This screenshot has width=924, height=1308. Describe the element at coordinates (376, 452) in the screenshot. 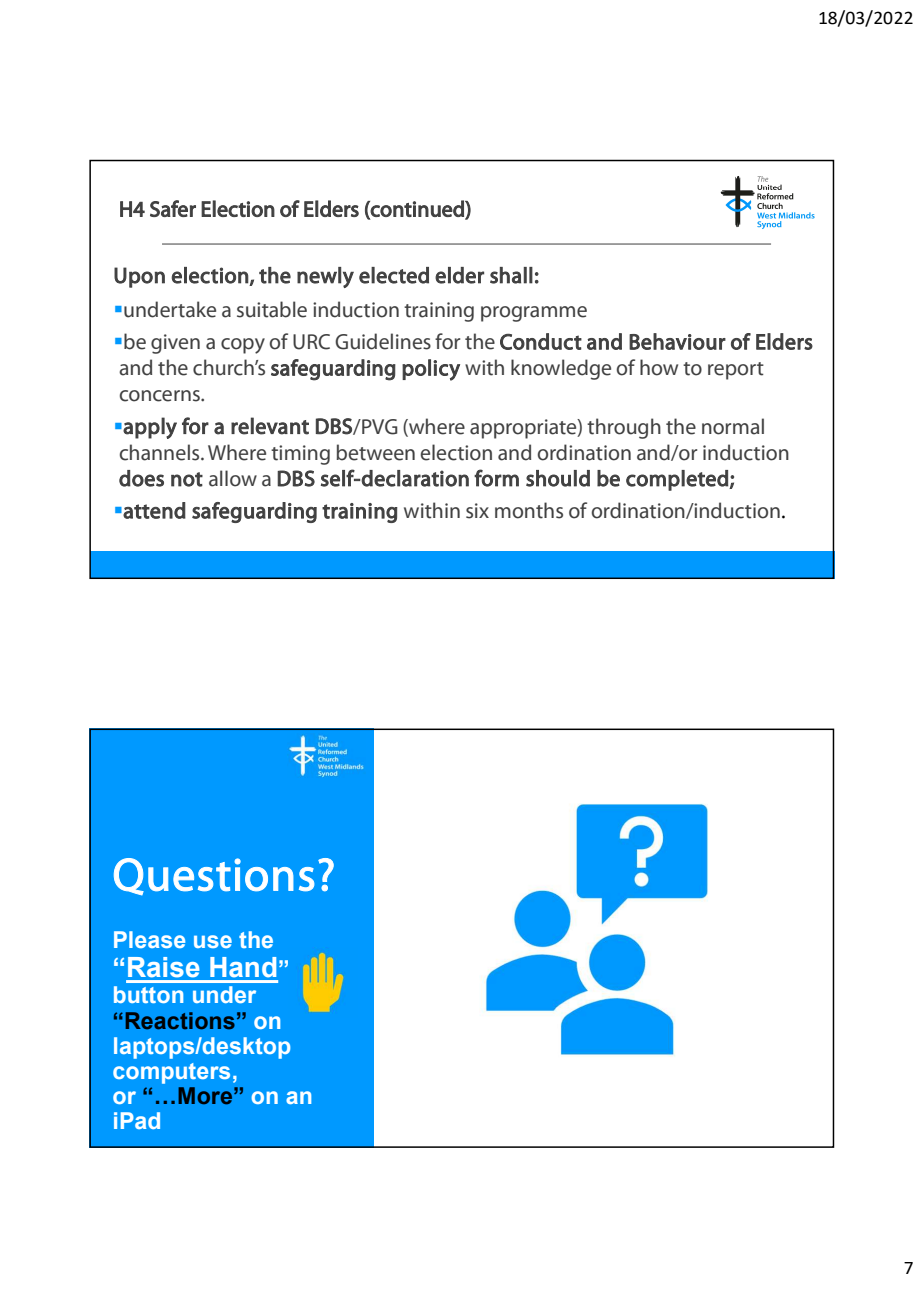

I see `between` at that location.
